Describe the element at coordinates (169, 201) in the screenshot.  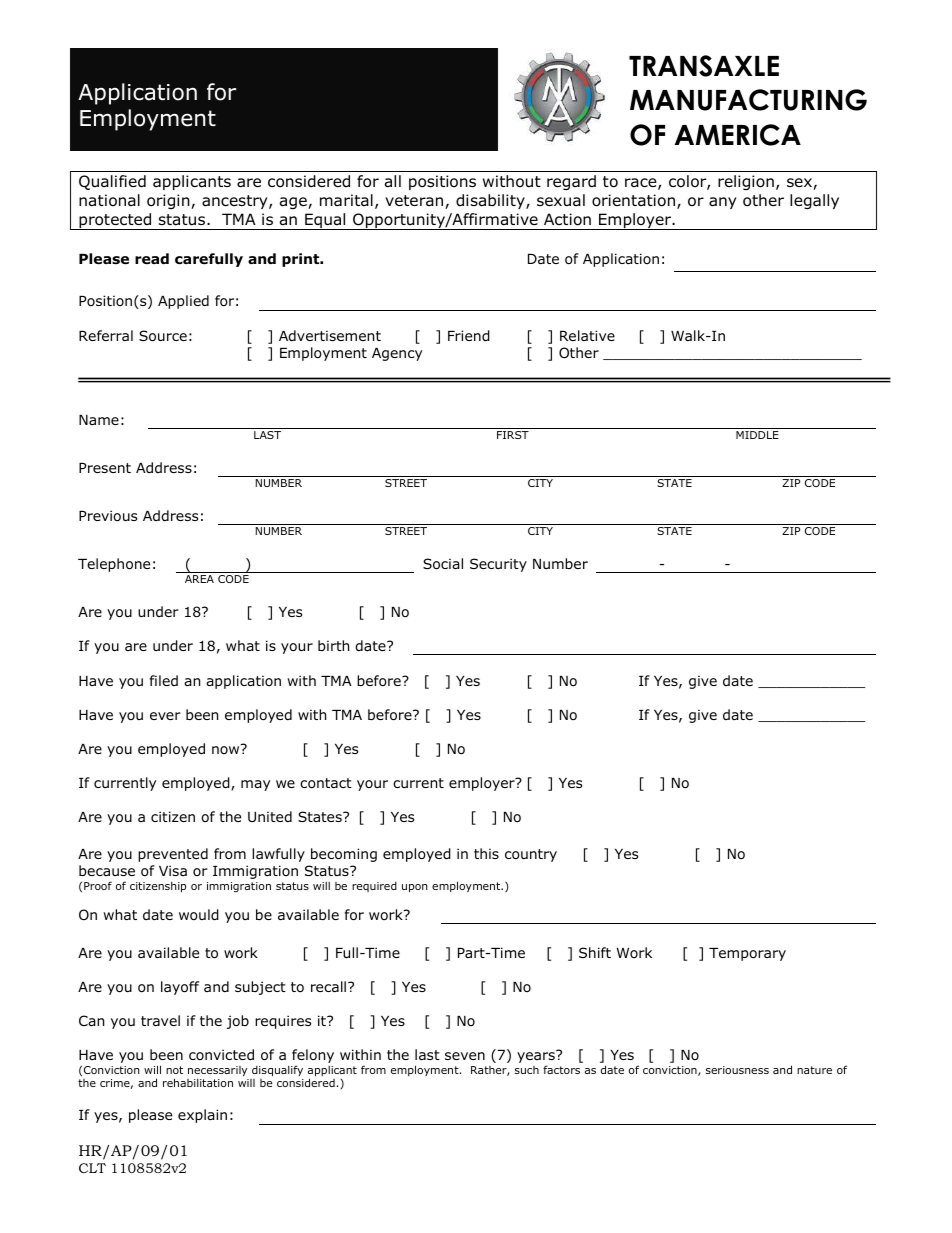
I see `origin` at that location.
